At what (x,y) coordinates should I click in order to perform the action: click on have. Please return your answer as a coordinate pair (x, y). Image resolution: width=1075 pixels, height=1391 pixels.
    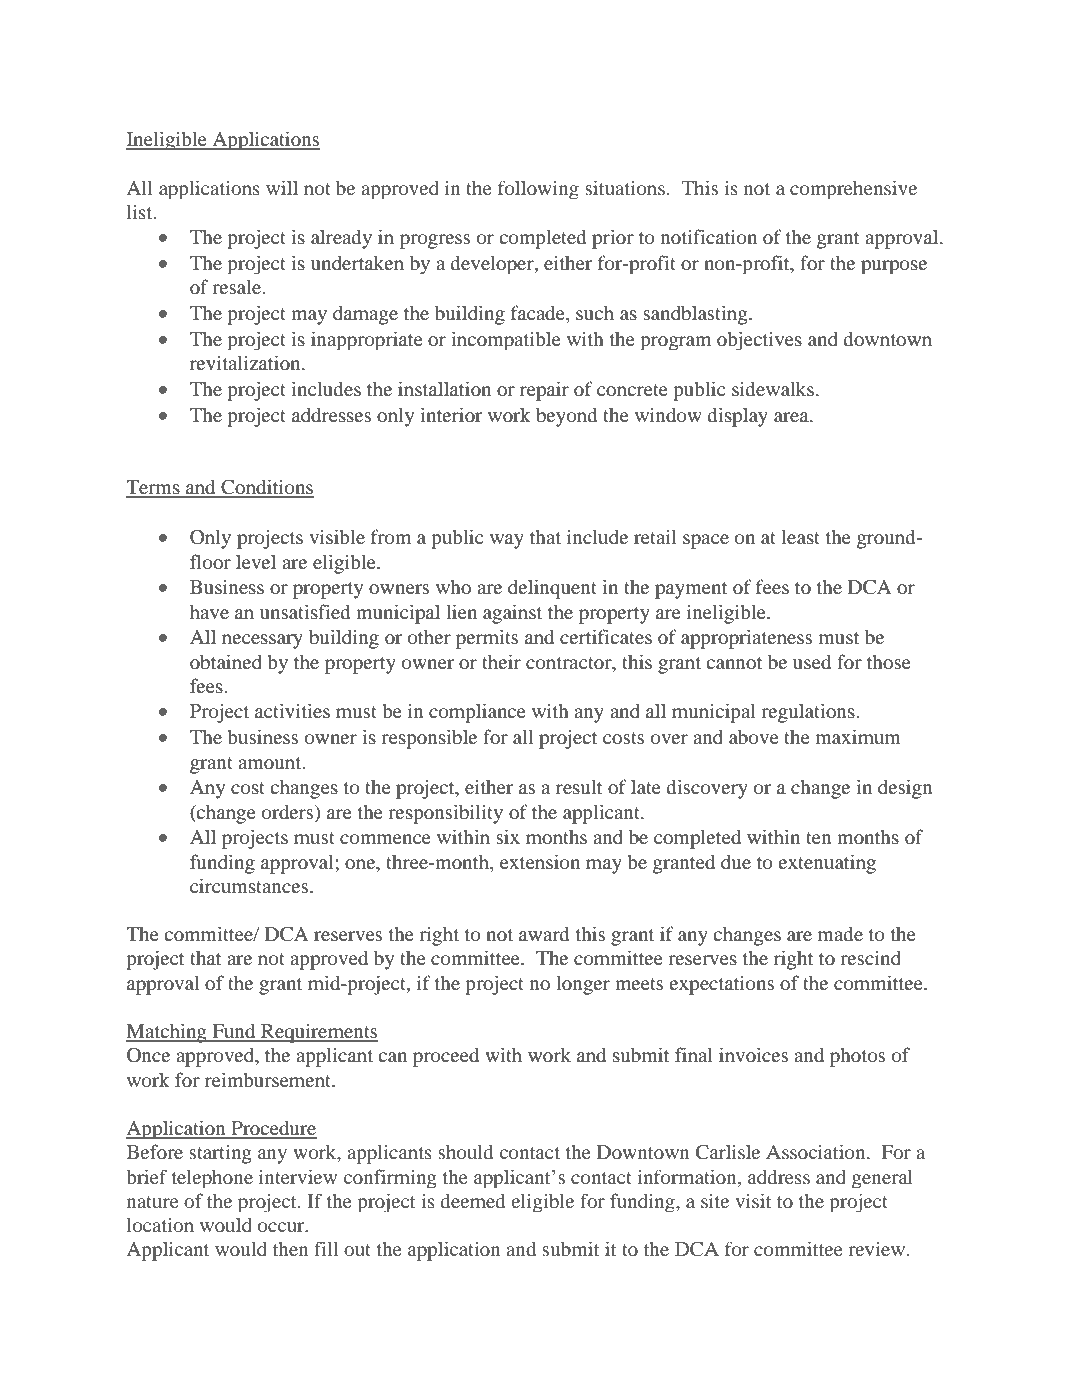
    Looking at the image, I should click on (209, 611).
